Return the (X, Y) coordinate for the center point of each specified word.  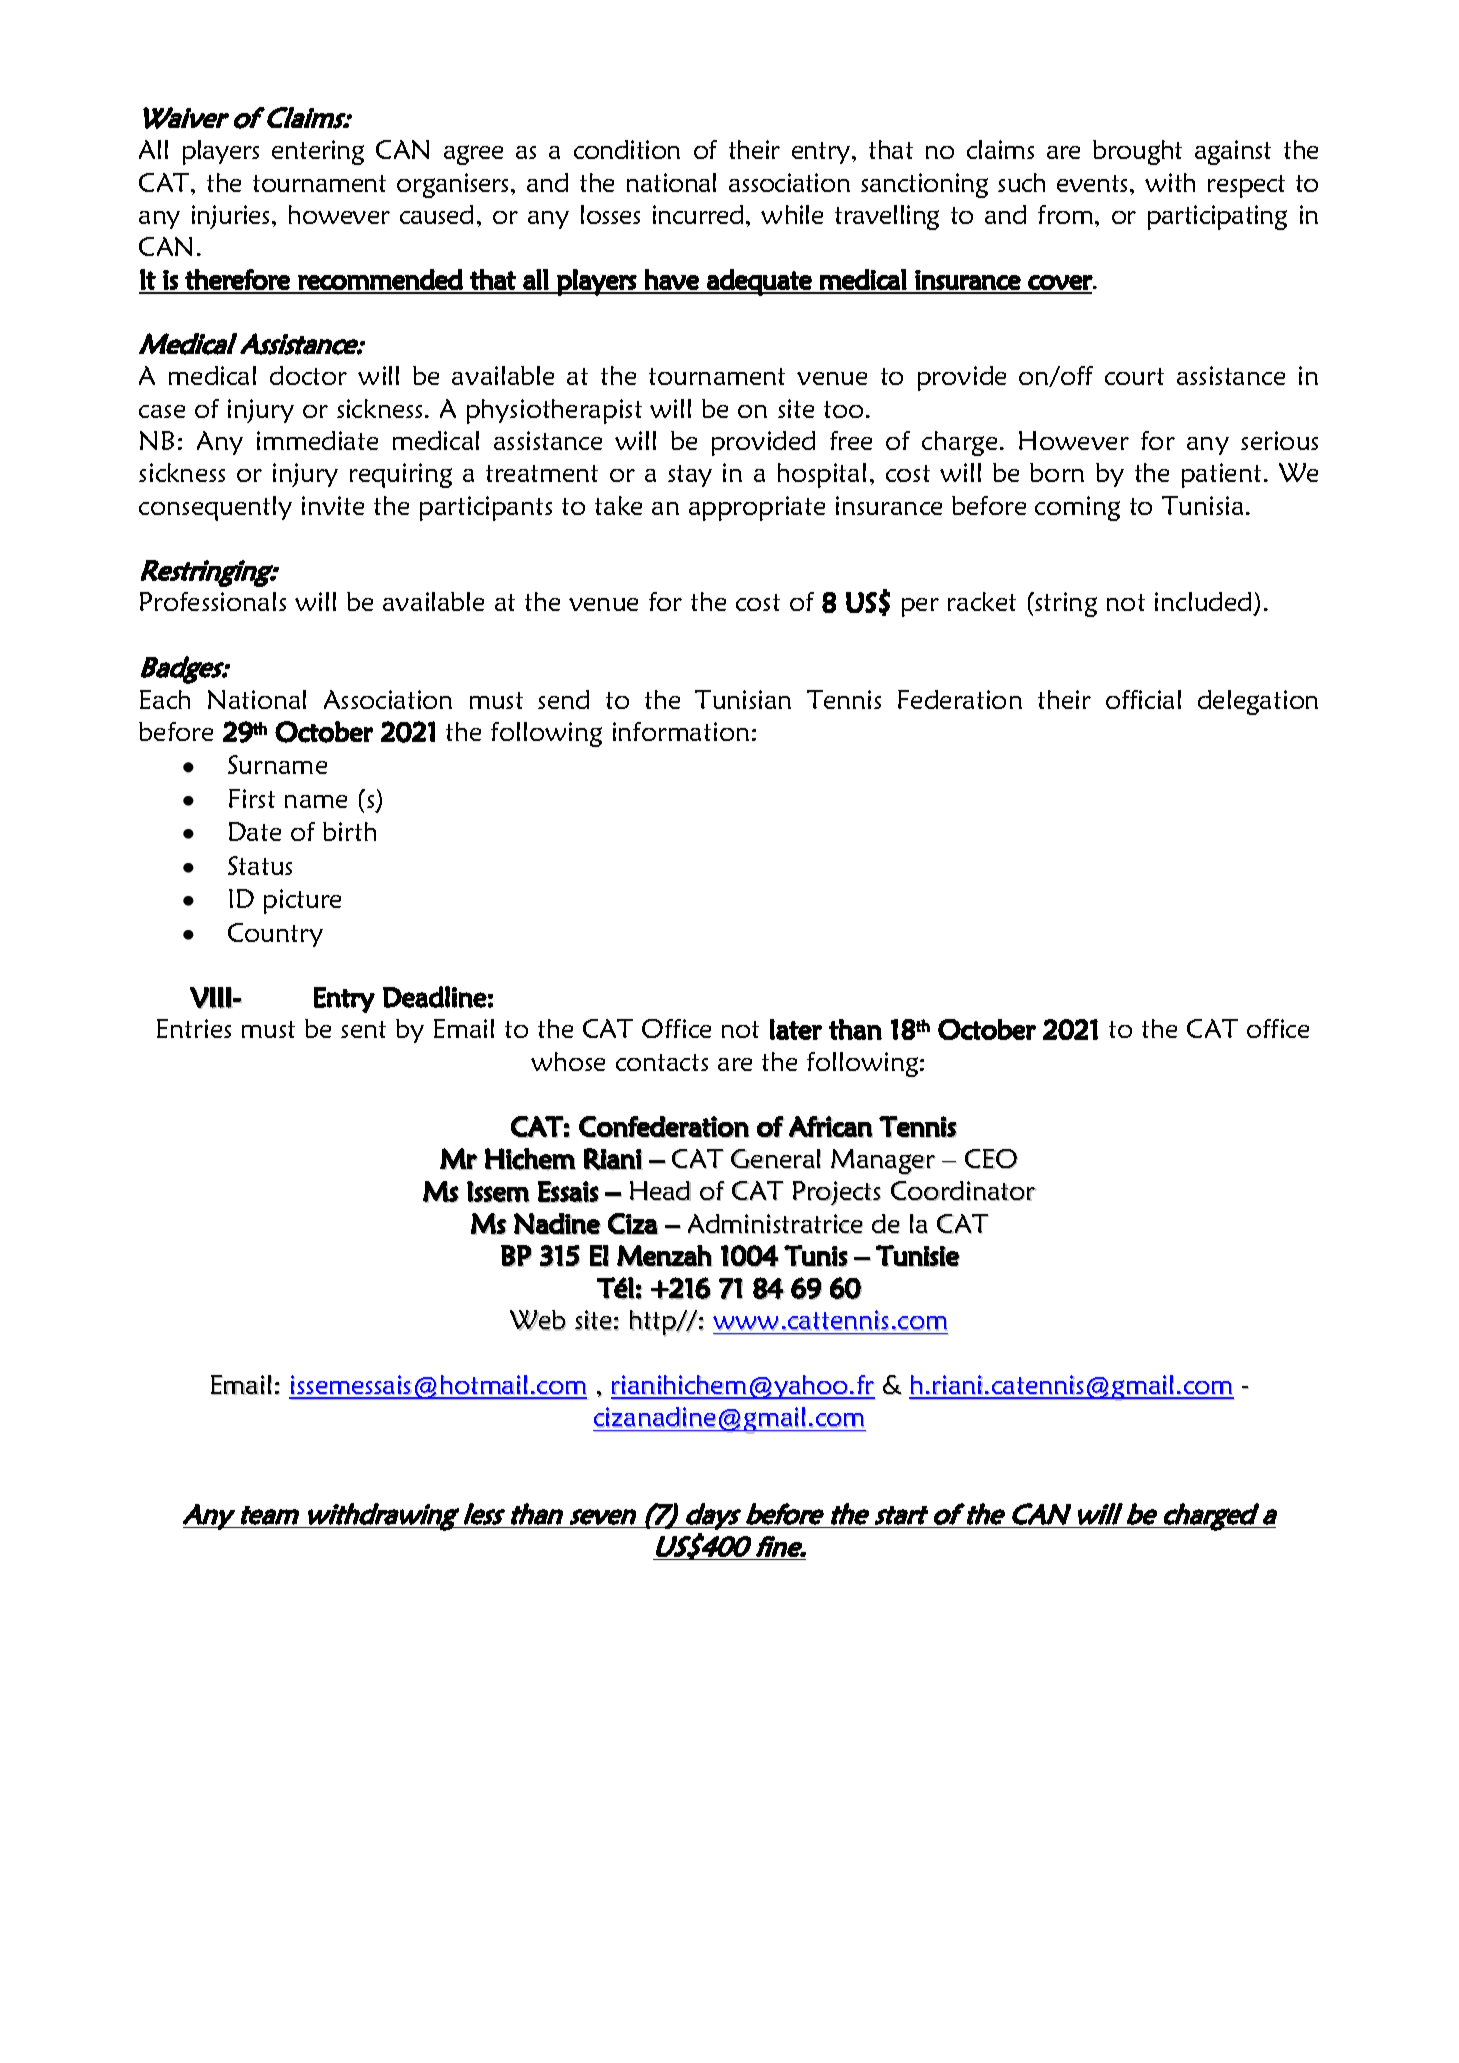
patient (1221, 475)
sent (363, 1029)
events (1092, 183)
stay (690, 476)
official (1143, 699)
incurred (698, 214)
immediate (317, 440)
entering (318, 152)
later (796, 1029)
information (681, 731)
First (252, 798)
